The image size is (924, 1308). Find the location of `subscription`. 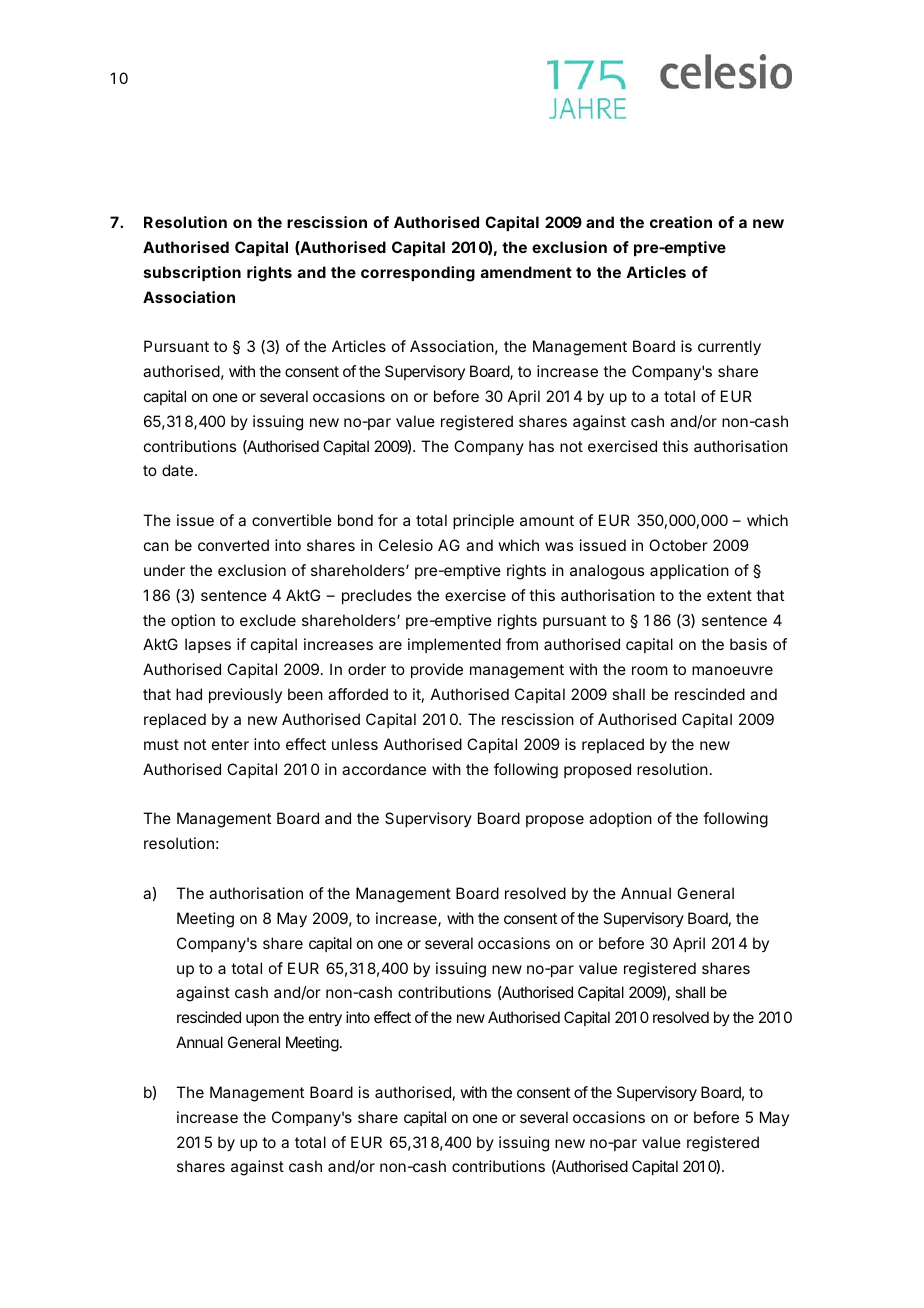

subscription is located at coordinates (192, 273).
